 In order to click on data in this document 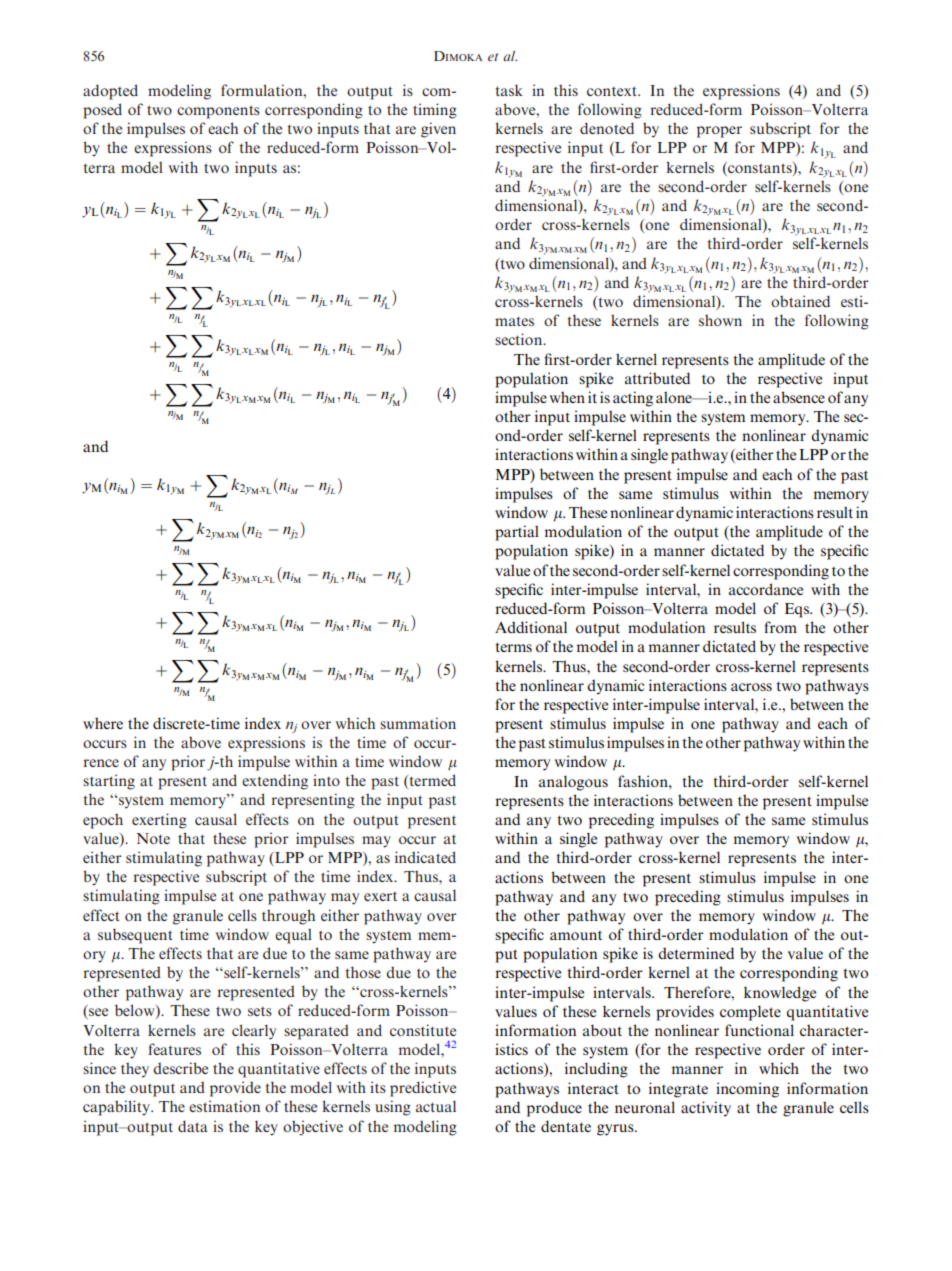, I will do `click(193, 1126)`.
